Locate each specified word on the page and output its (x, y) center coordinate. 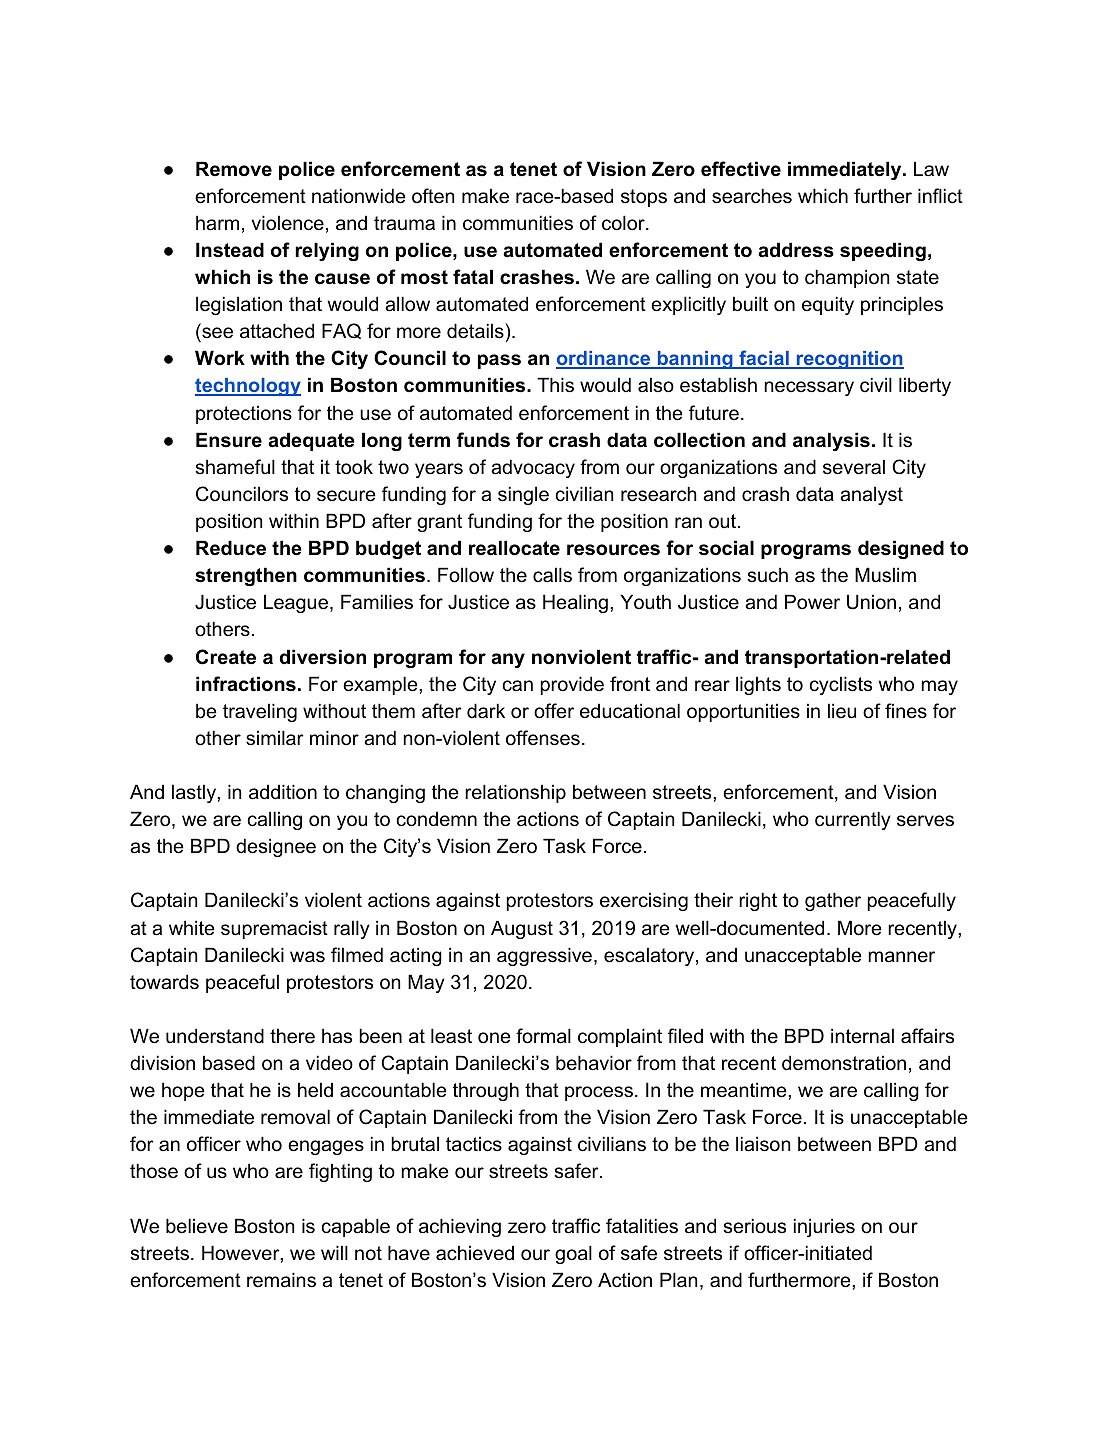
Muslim (885, 575)
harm (217, 223)
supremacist (274, 929)
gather (833, 901)
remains (281, 1280)
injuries (824, 1227)
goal (573, 1254)
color (624, 223)
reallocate (514, 548)
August (522, 929)
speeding (883, 251)
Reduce (231, 548)
